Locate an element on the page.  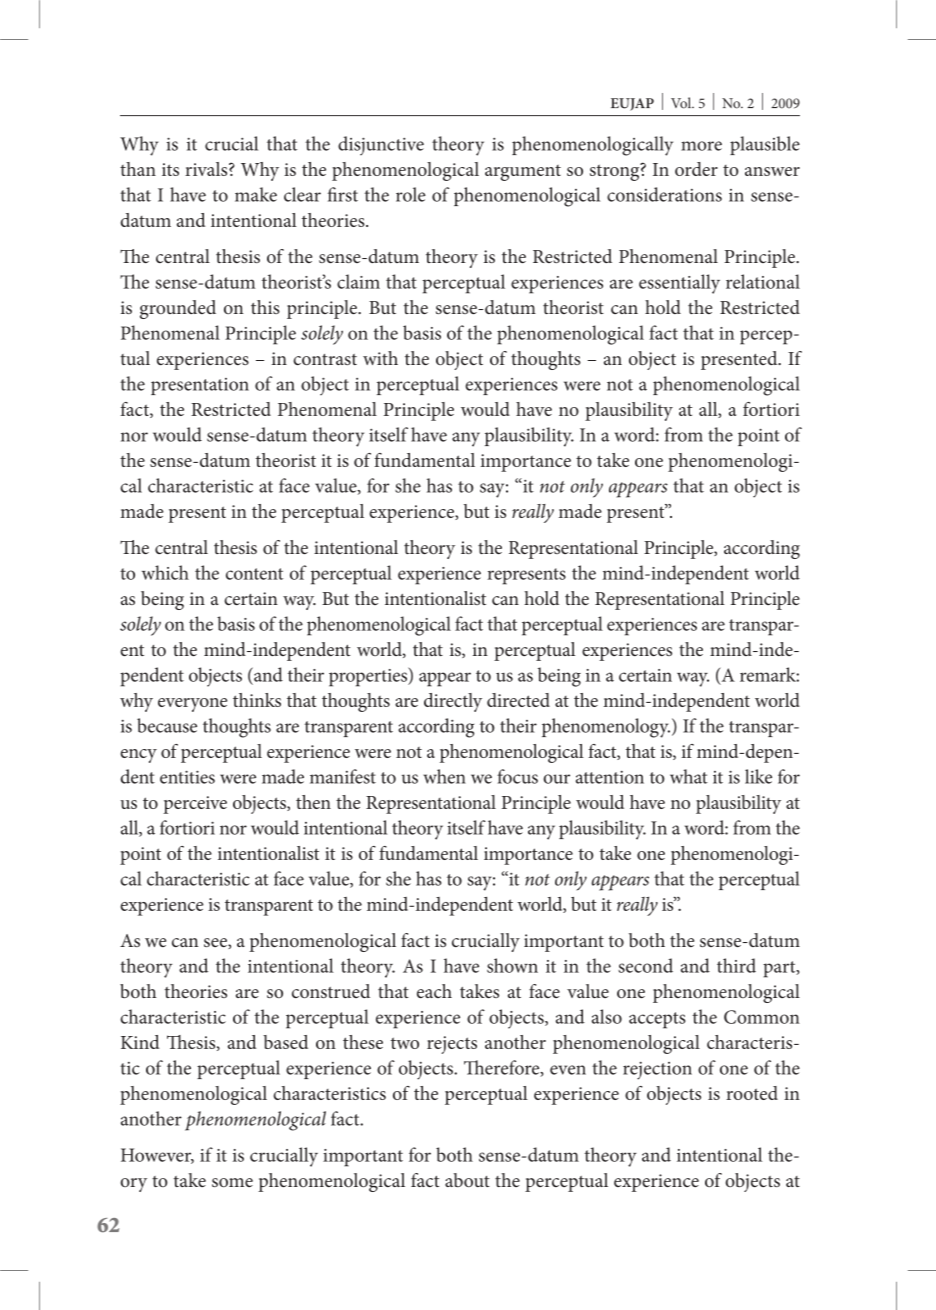
when is located at coordinates (445, 776).
